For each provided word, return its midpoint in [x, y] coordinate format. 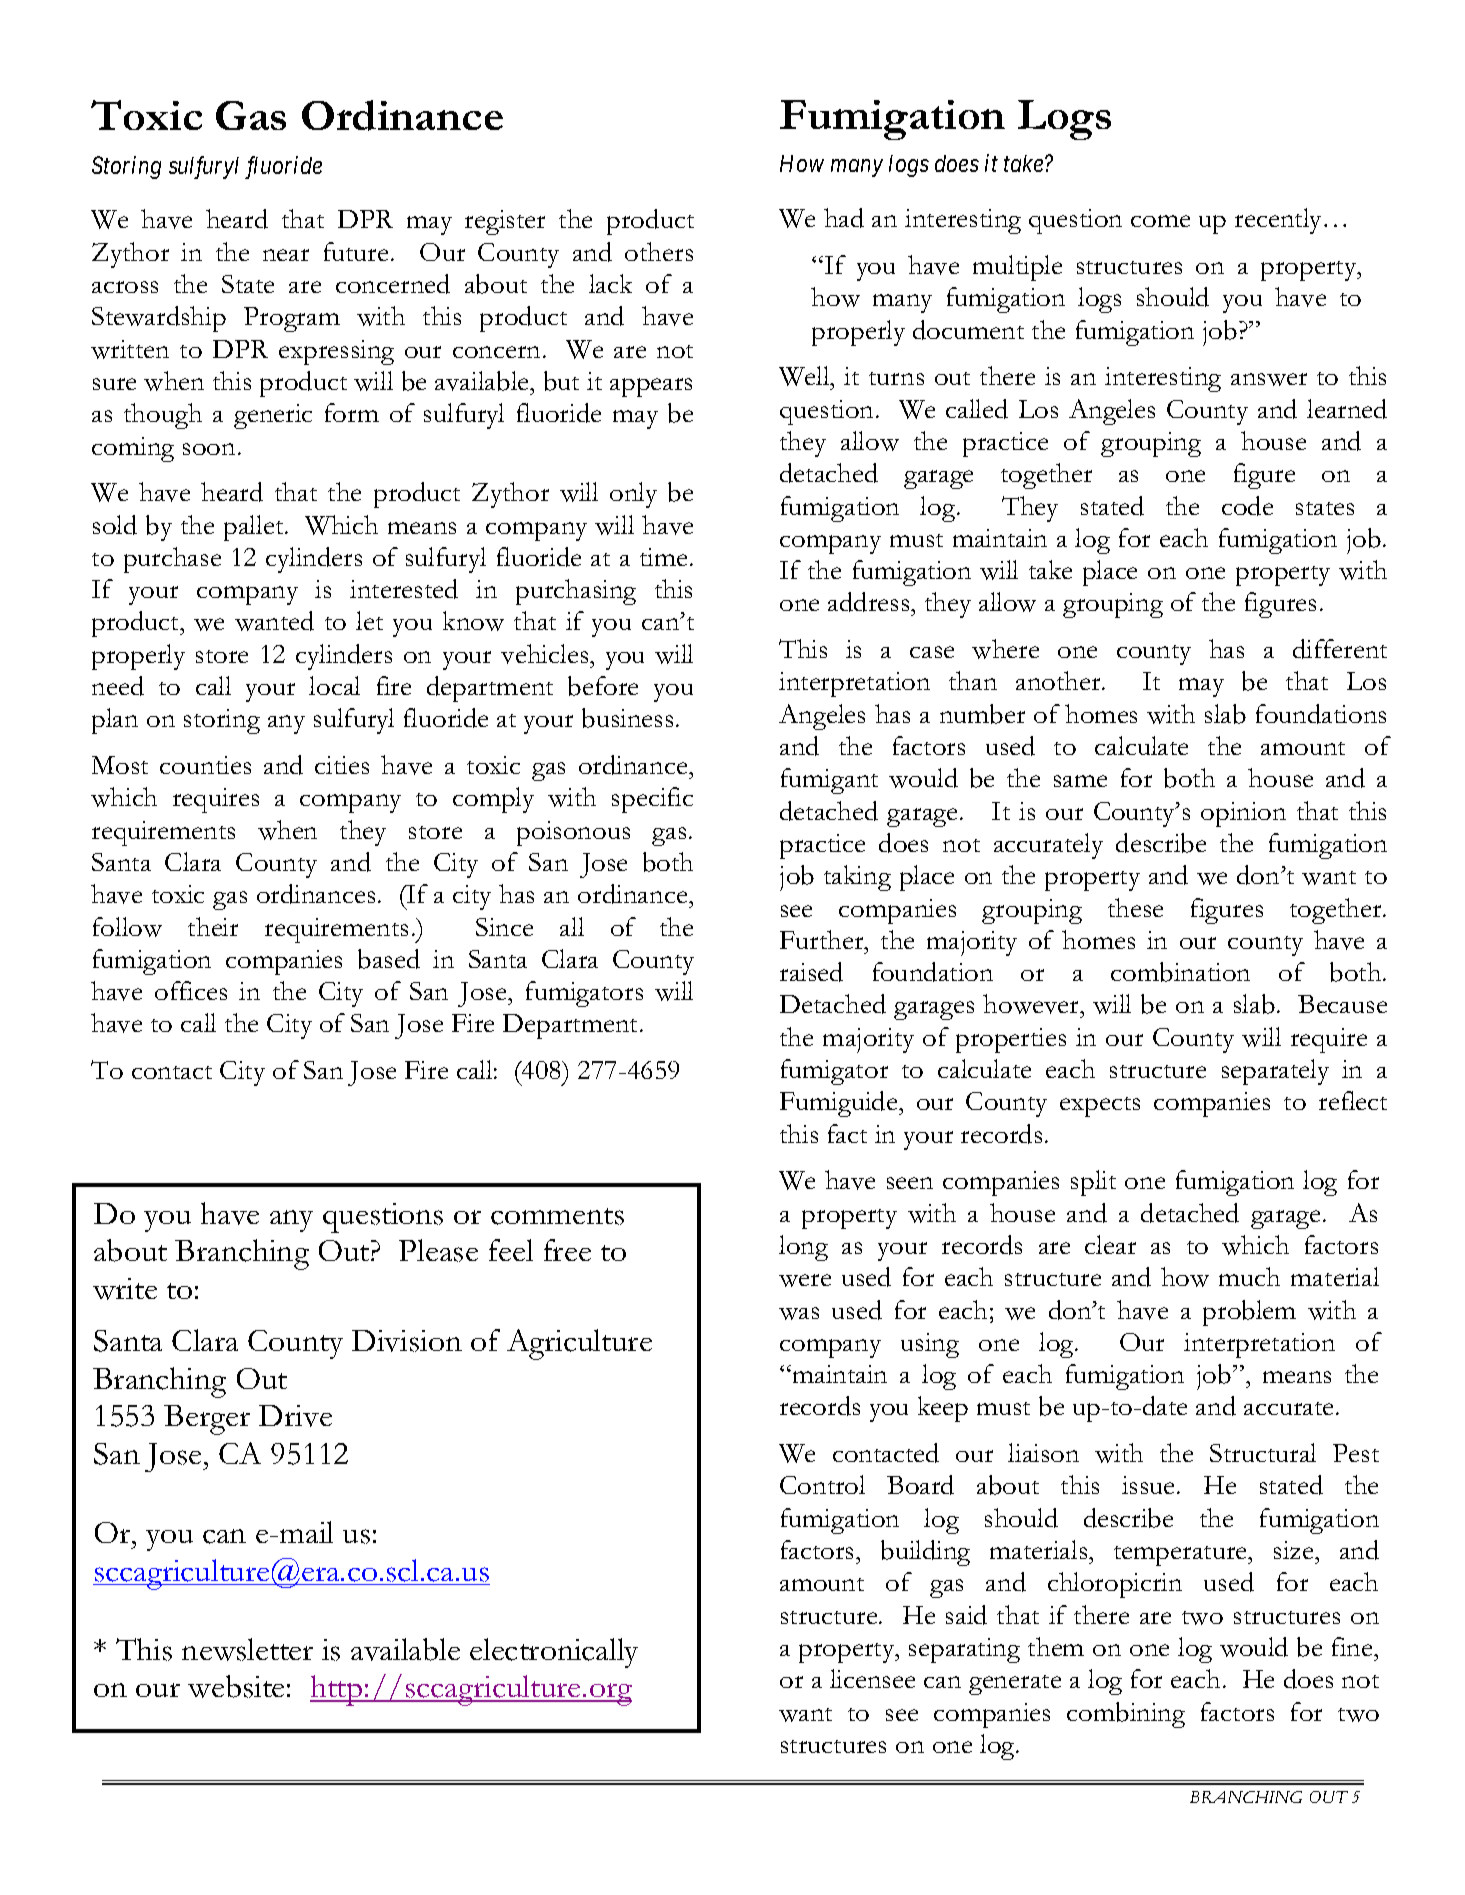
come [1160, 221]
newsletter [247, 1649]
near [286, 255]
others [659, 251]
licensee [872, 1678]
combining [1126, 1715]
